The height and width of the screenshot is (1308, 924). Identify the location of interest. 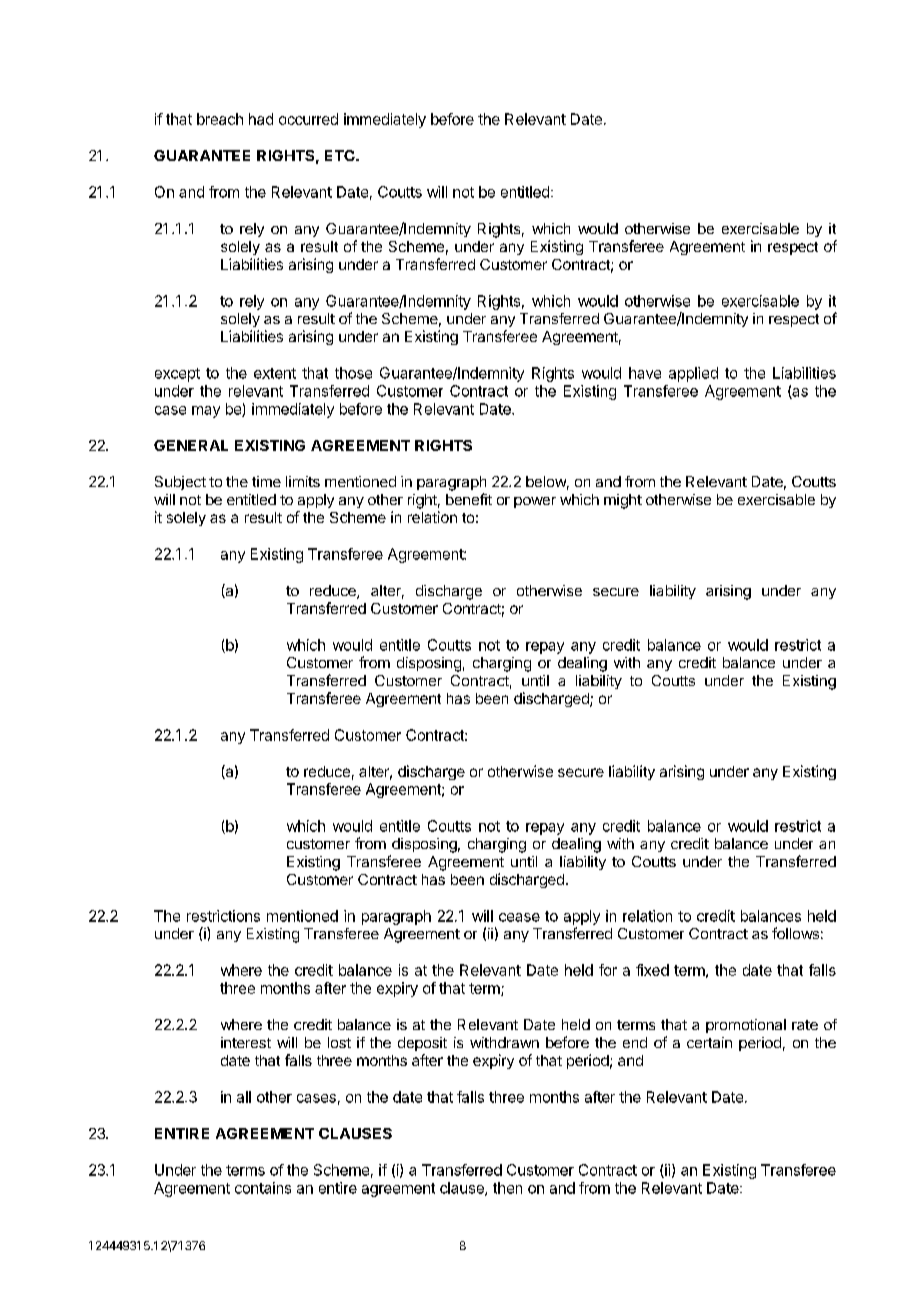
(246, 1042).
